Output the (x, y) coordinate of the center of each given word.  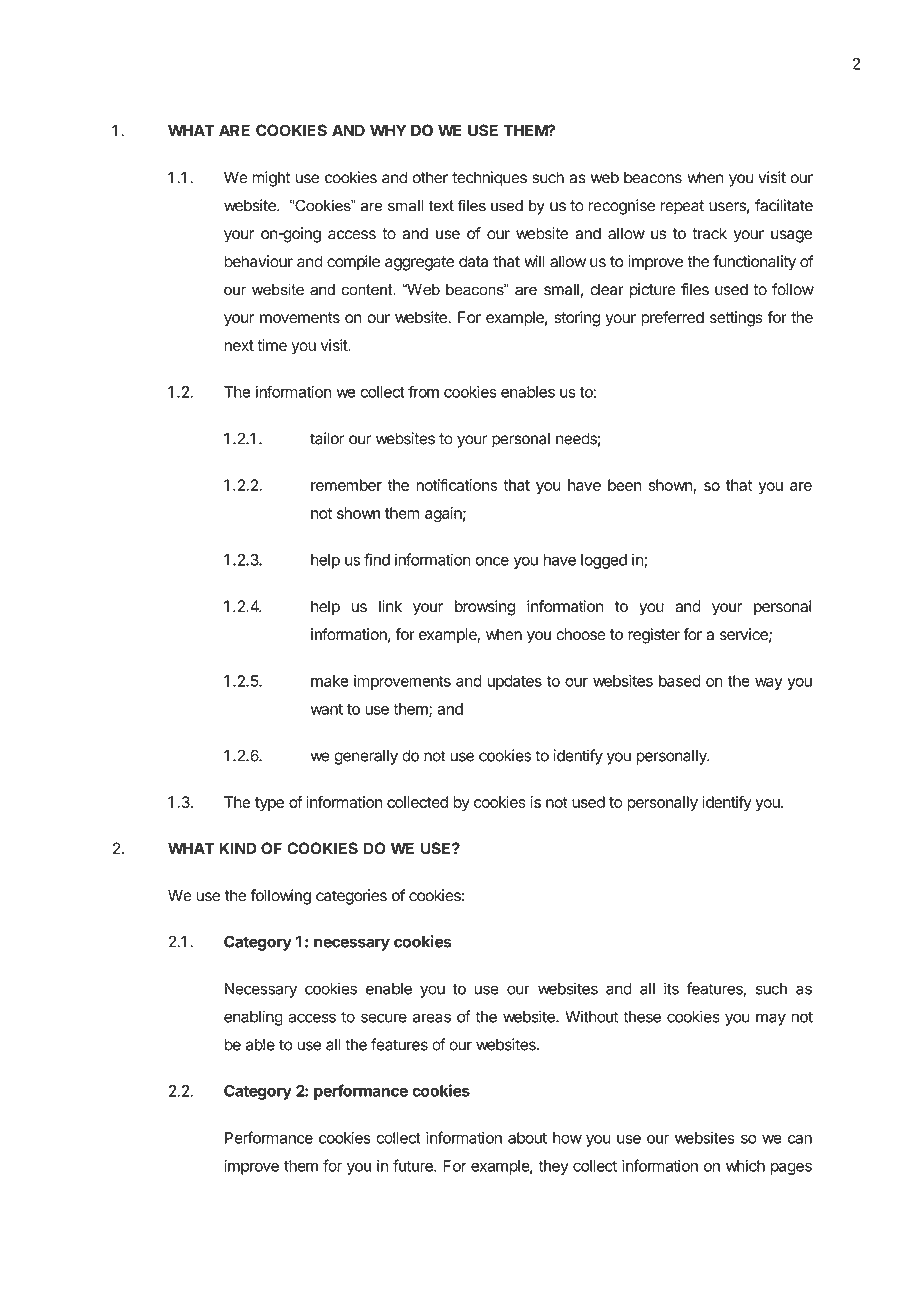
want (327, 709)
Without (591, 1016)
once (492, 561)
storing (577, 319)
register (654, 636)
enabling (253, 1018)
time (272, 345)
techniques (489, 179)
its (671, 988)
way (769, 684)
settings (736, 319)
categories (351, 897)
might (271, 179)
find (377, 559)
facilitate (784, 205)
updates (514, 682)
